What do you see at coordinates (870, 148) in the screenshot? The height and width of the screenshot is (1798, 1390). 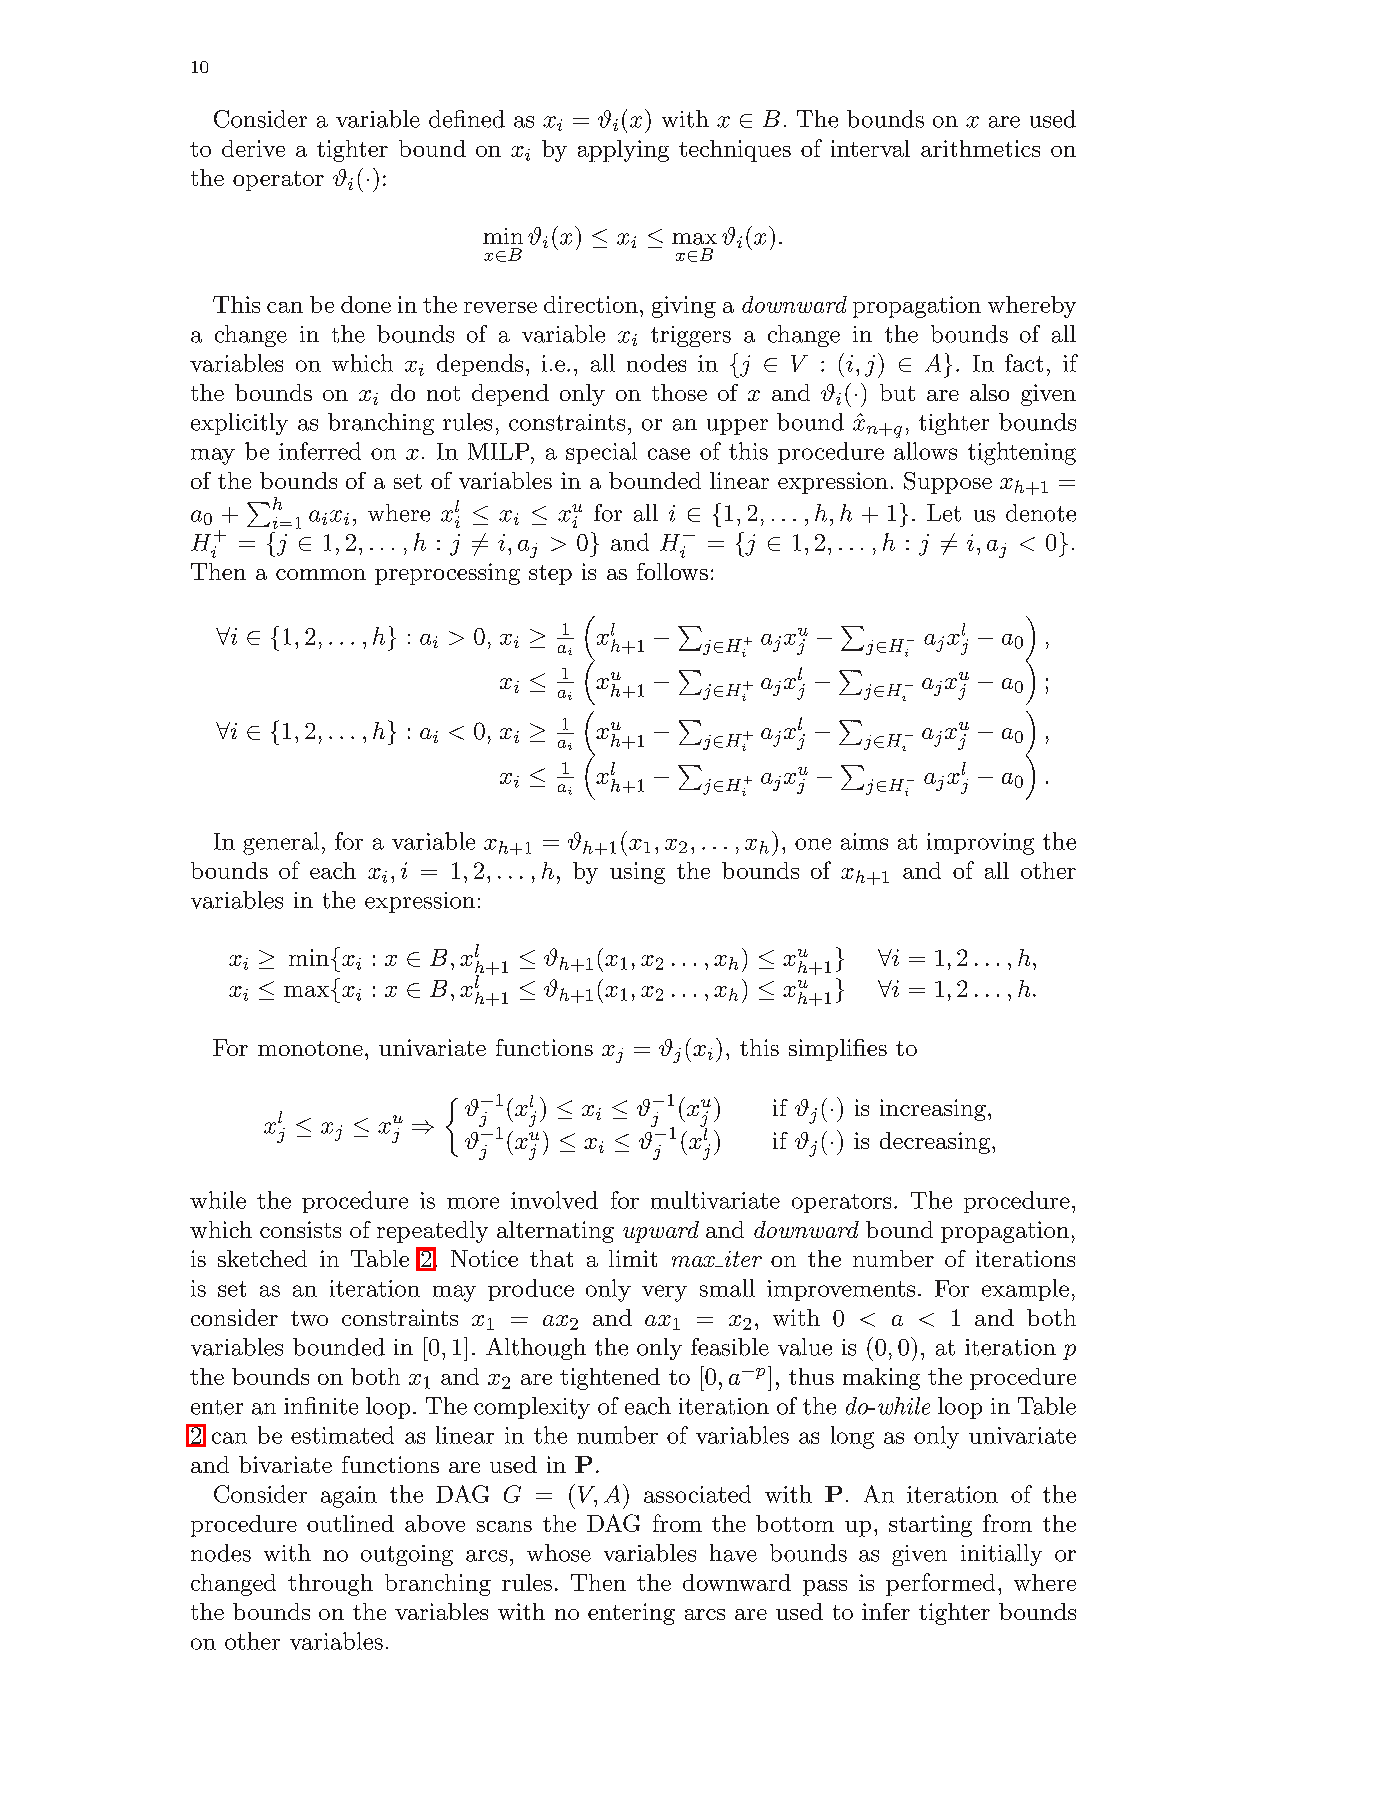 I see `interval` at bounding box center [870, 148].
